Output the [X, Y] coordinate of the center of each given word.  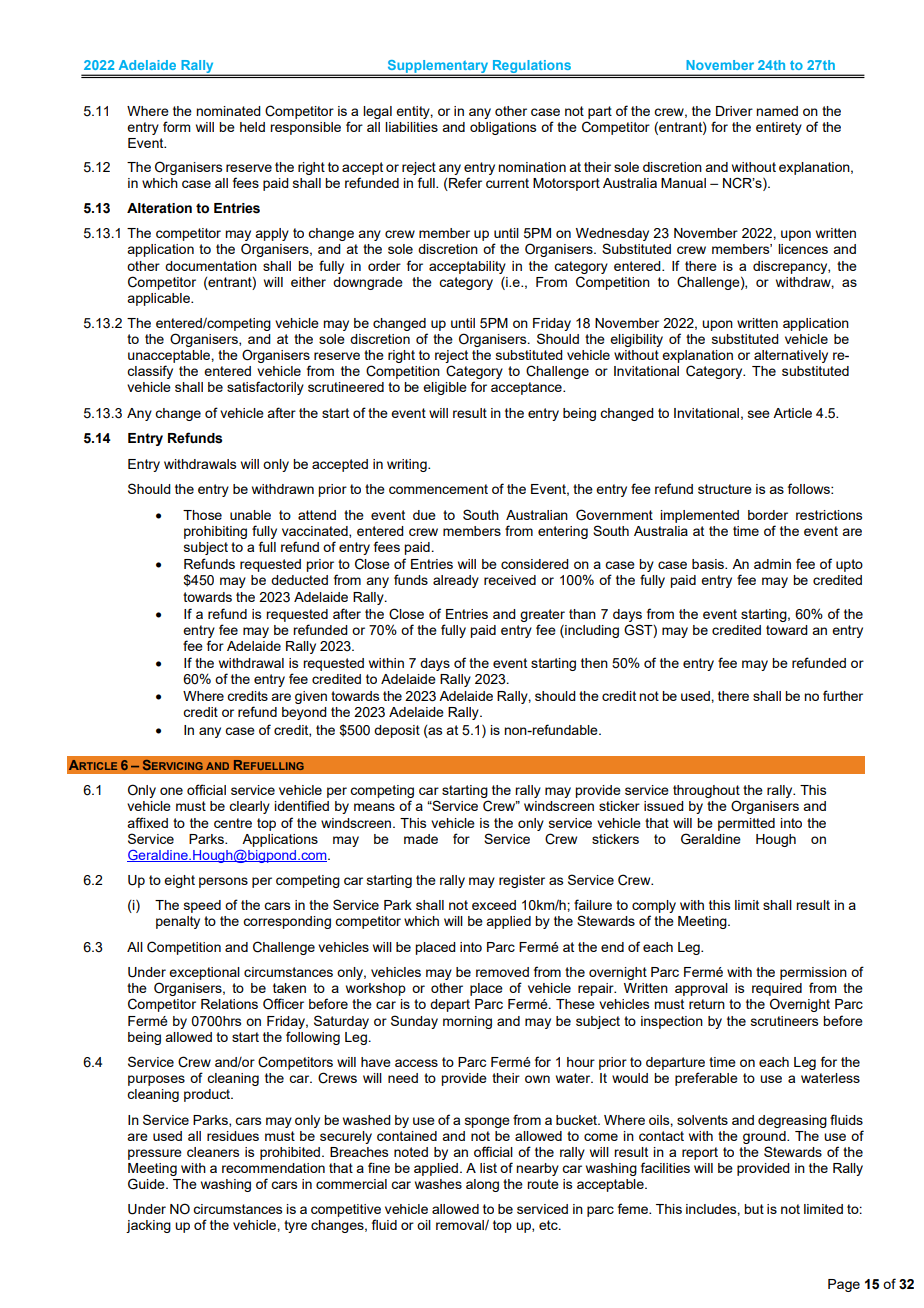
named [777, 111]
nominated [228, 111]
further [843, 695]
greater [542, 615]
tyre [295, 1226]
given [311, 697]
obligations [503, 128]
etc [549, 1225]
